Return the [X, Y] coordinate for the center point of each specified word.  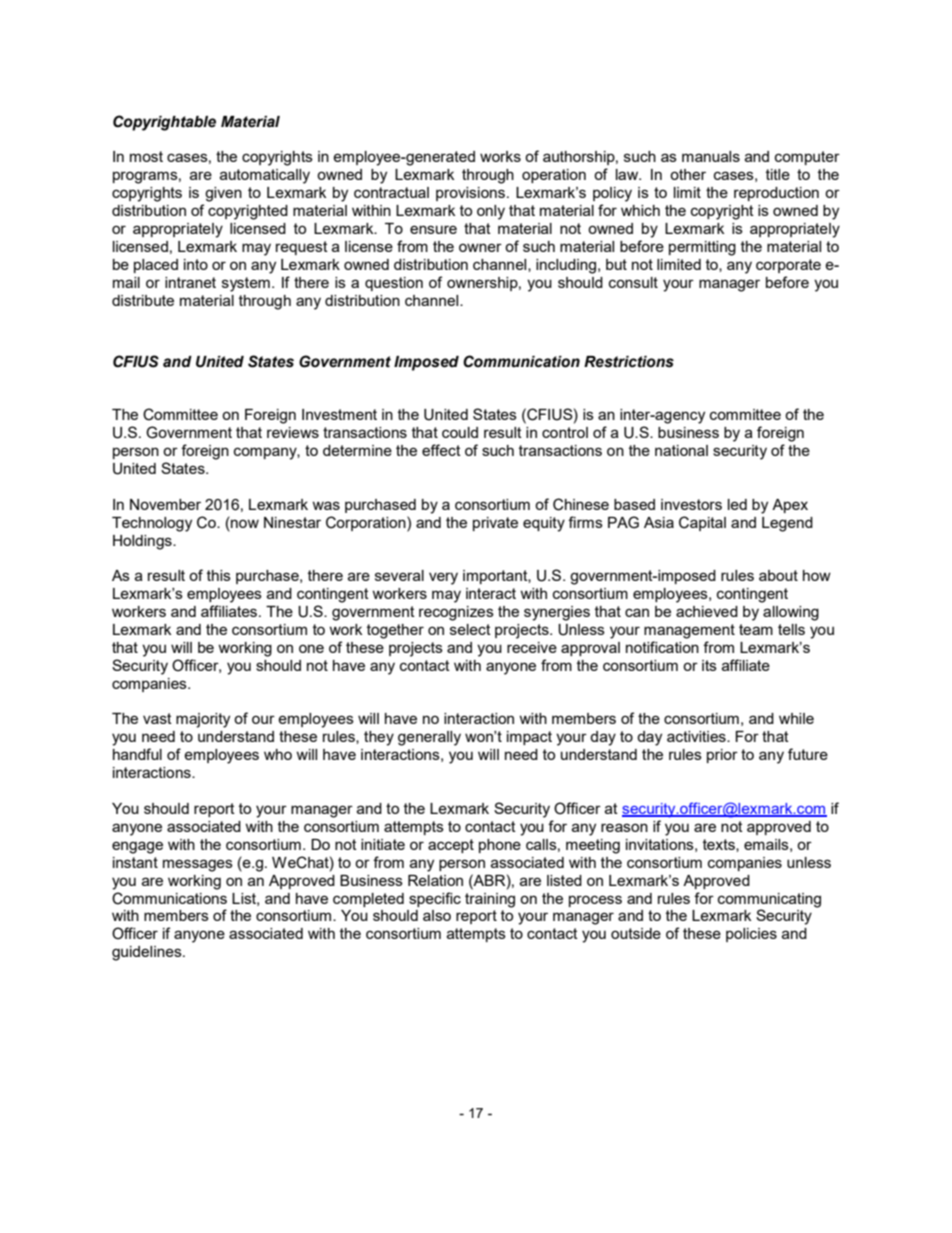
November [165, 504]
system [246, 284]
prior [722, 756]
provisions [472, 194]
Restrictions [629, 362]
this [219, 575]
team [756, 629]
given [223, 194]
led [737, 504]
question [394, 284]
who [278, 754]
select [470, 629]
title [778, 174]
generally [429, 738]
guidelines [148, 953]
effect [441, 450]
